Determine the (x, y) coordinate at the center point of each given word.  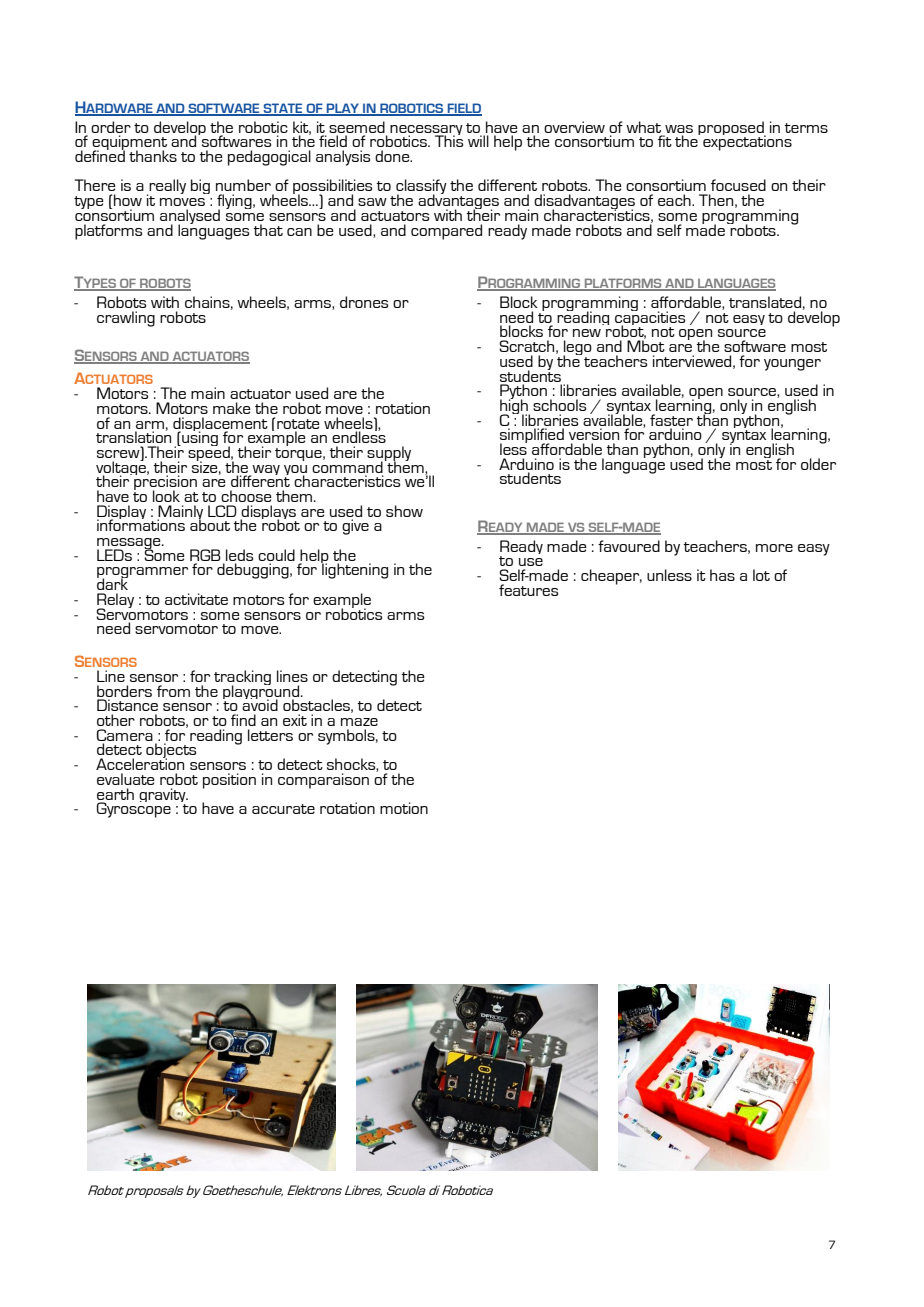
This (449, 140)
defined (100, 155)
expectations (747, 142)
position (229, 781)
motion (404, 808)
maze (359, 722)
